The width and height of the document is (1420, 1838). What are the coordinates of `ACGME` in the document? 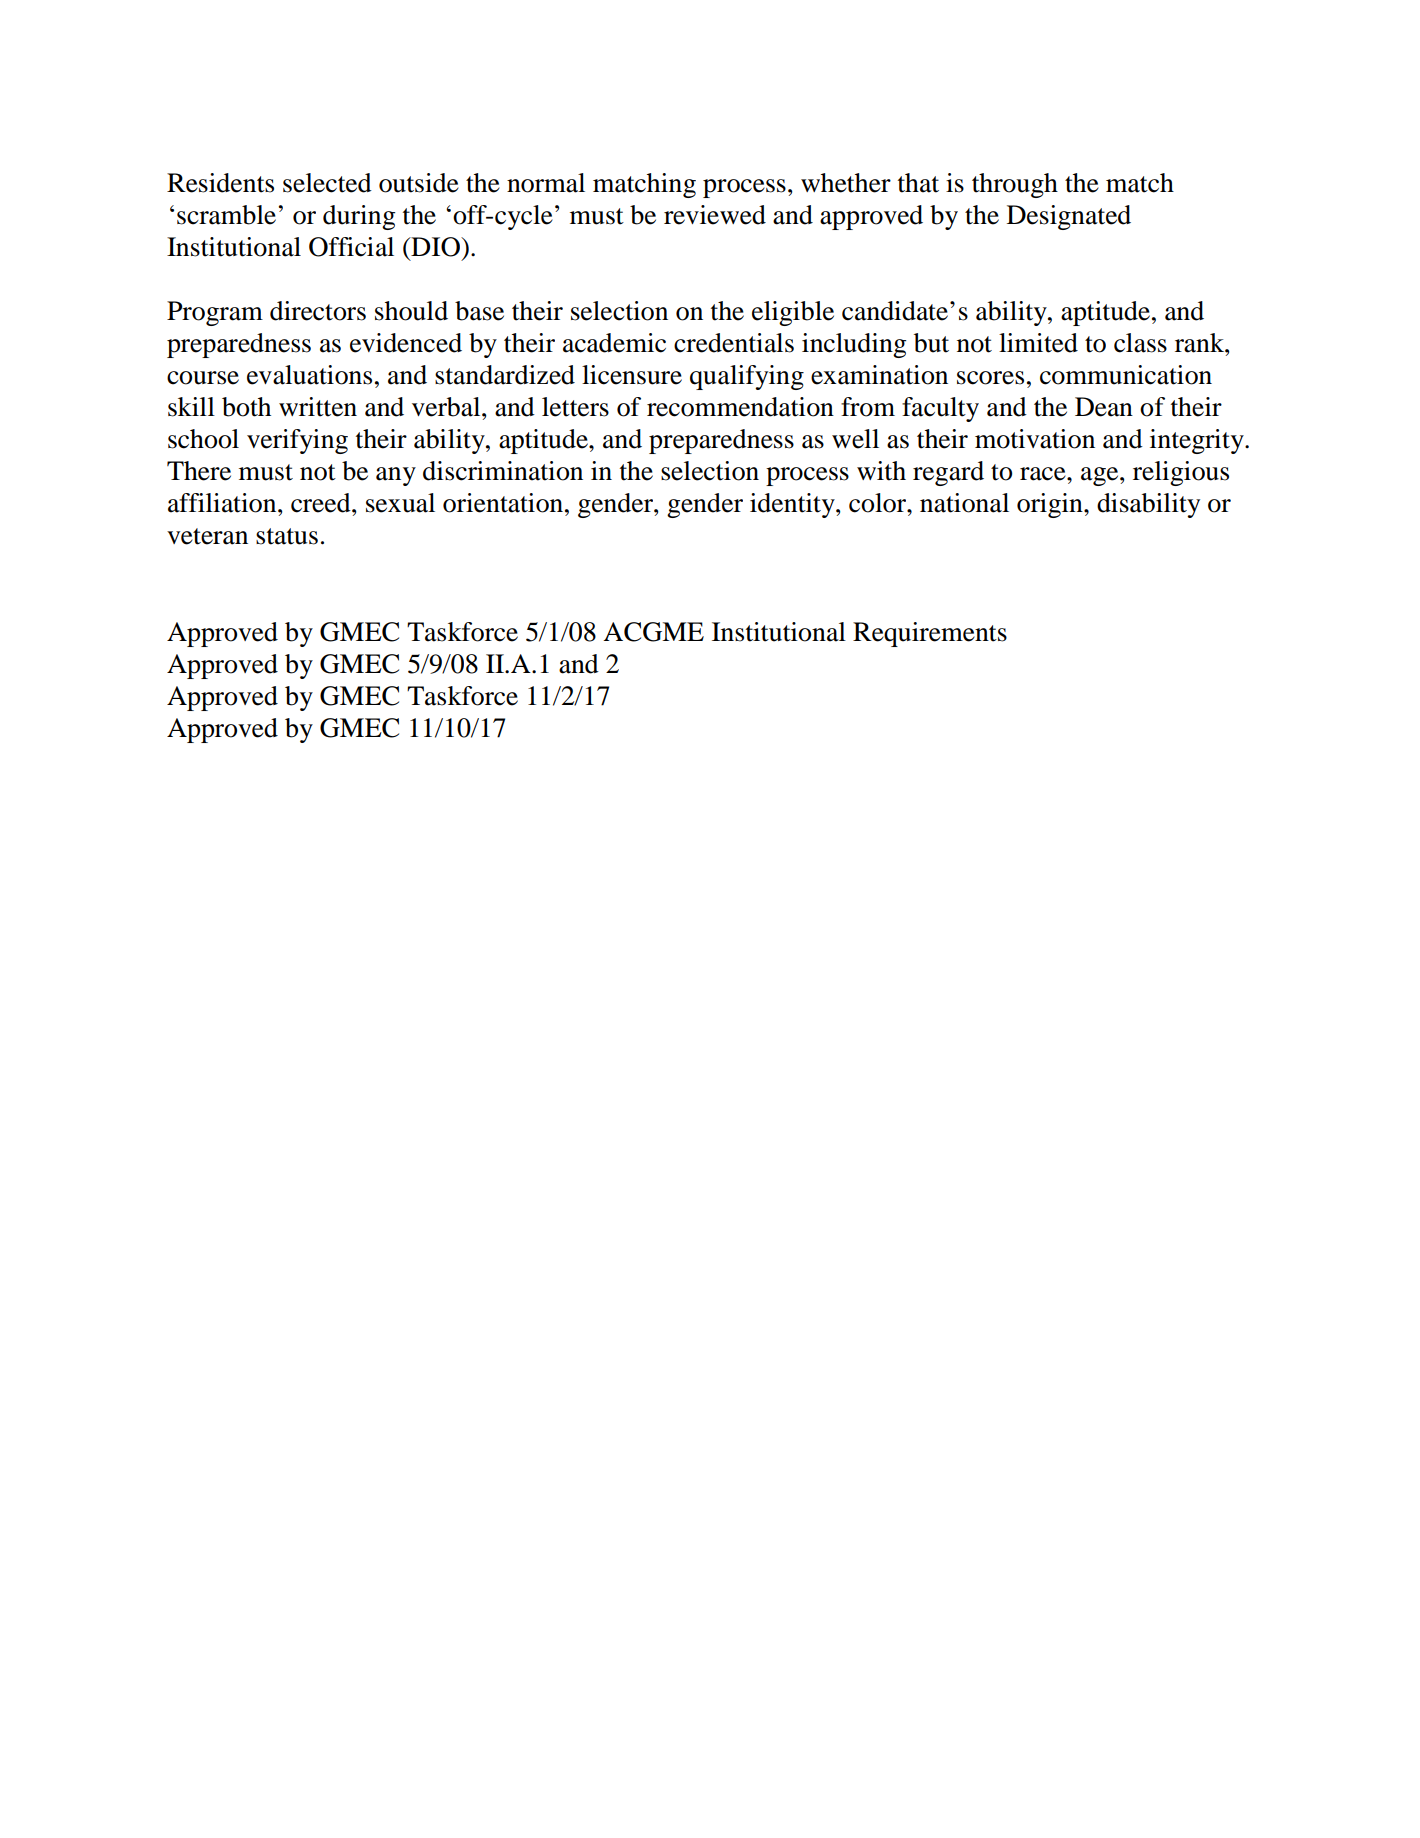 It's located at (653, 632).
